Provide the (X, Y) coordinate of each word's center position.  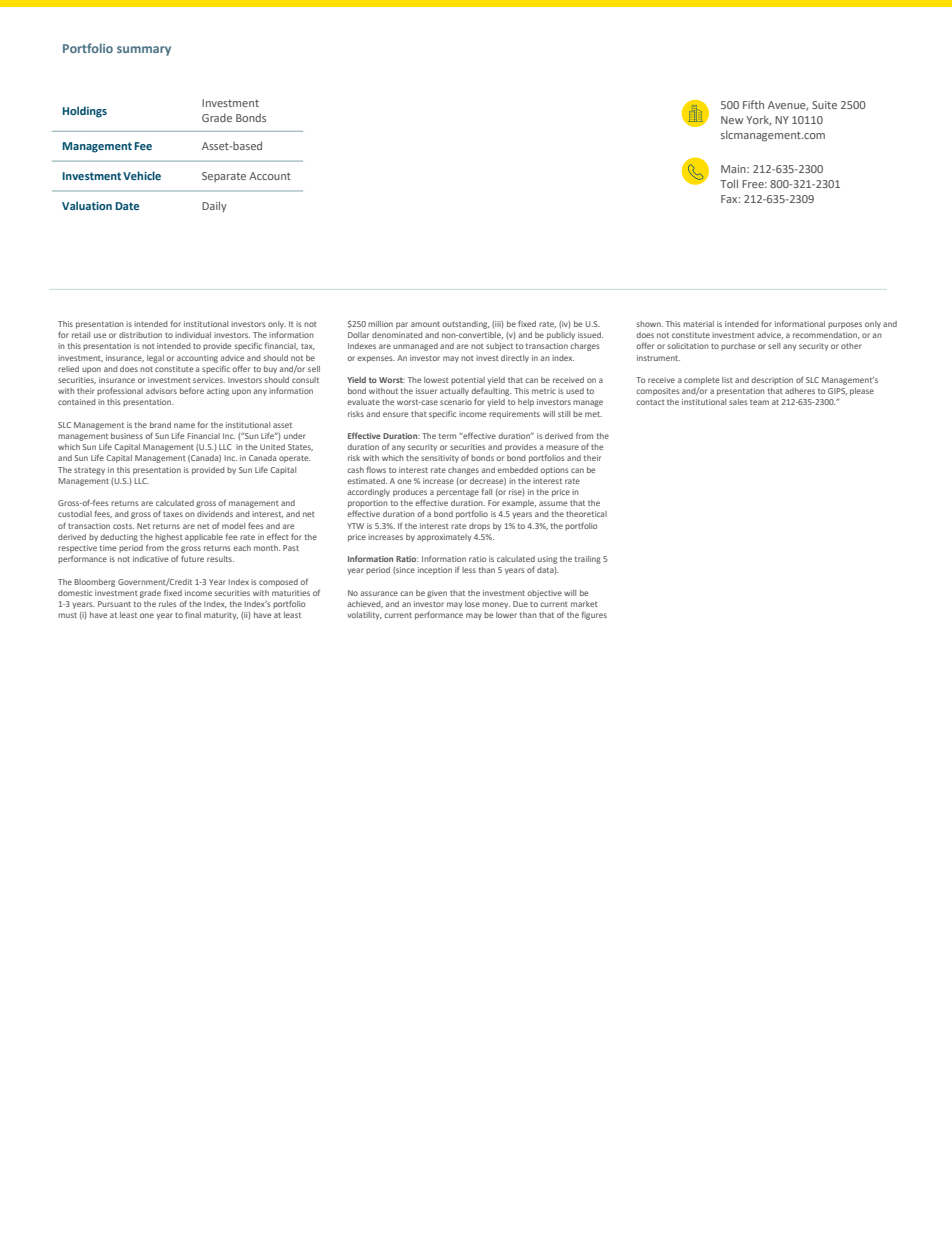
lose (472, 604)
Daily (214, 206)
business (127, 436)
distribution (140, 335)
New (732, 120)
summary (144, 51)
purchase (738, 347)
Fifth (753, 104)
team (759, 402)
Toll (729, 183)
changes (463, 471)
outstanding (466, 325)
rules (167, 604)
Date (127, 206)
